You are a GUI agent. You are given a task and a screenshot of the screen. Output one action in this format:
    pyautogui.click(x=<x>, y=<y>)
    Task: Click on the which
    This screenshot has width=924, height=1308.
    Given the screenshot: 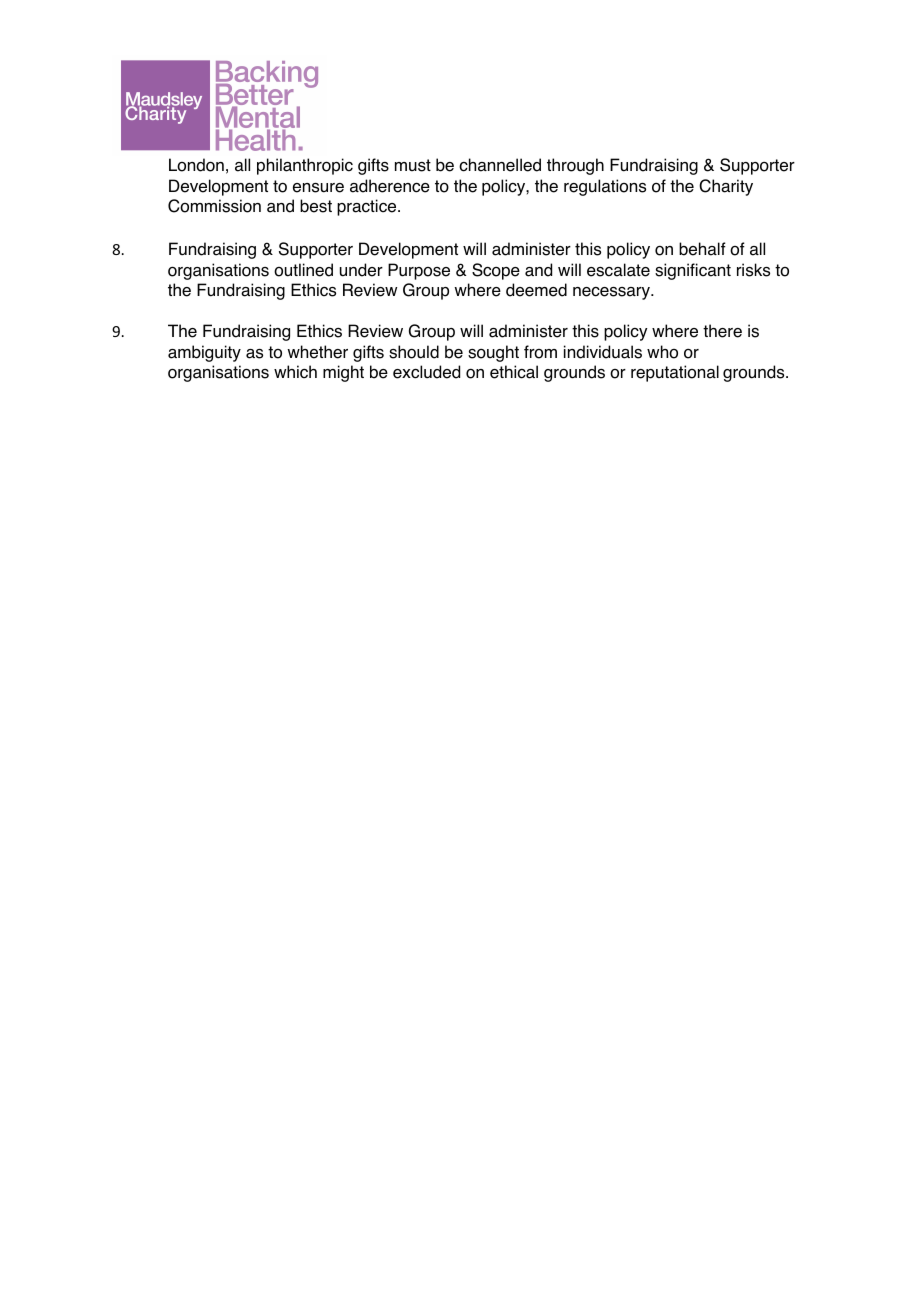 What is the action you would take?
    pyautogui.click(x=295, y=371)
